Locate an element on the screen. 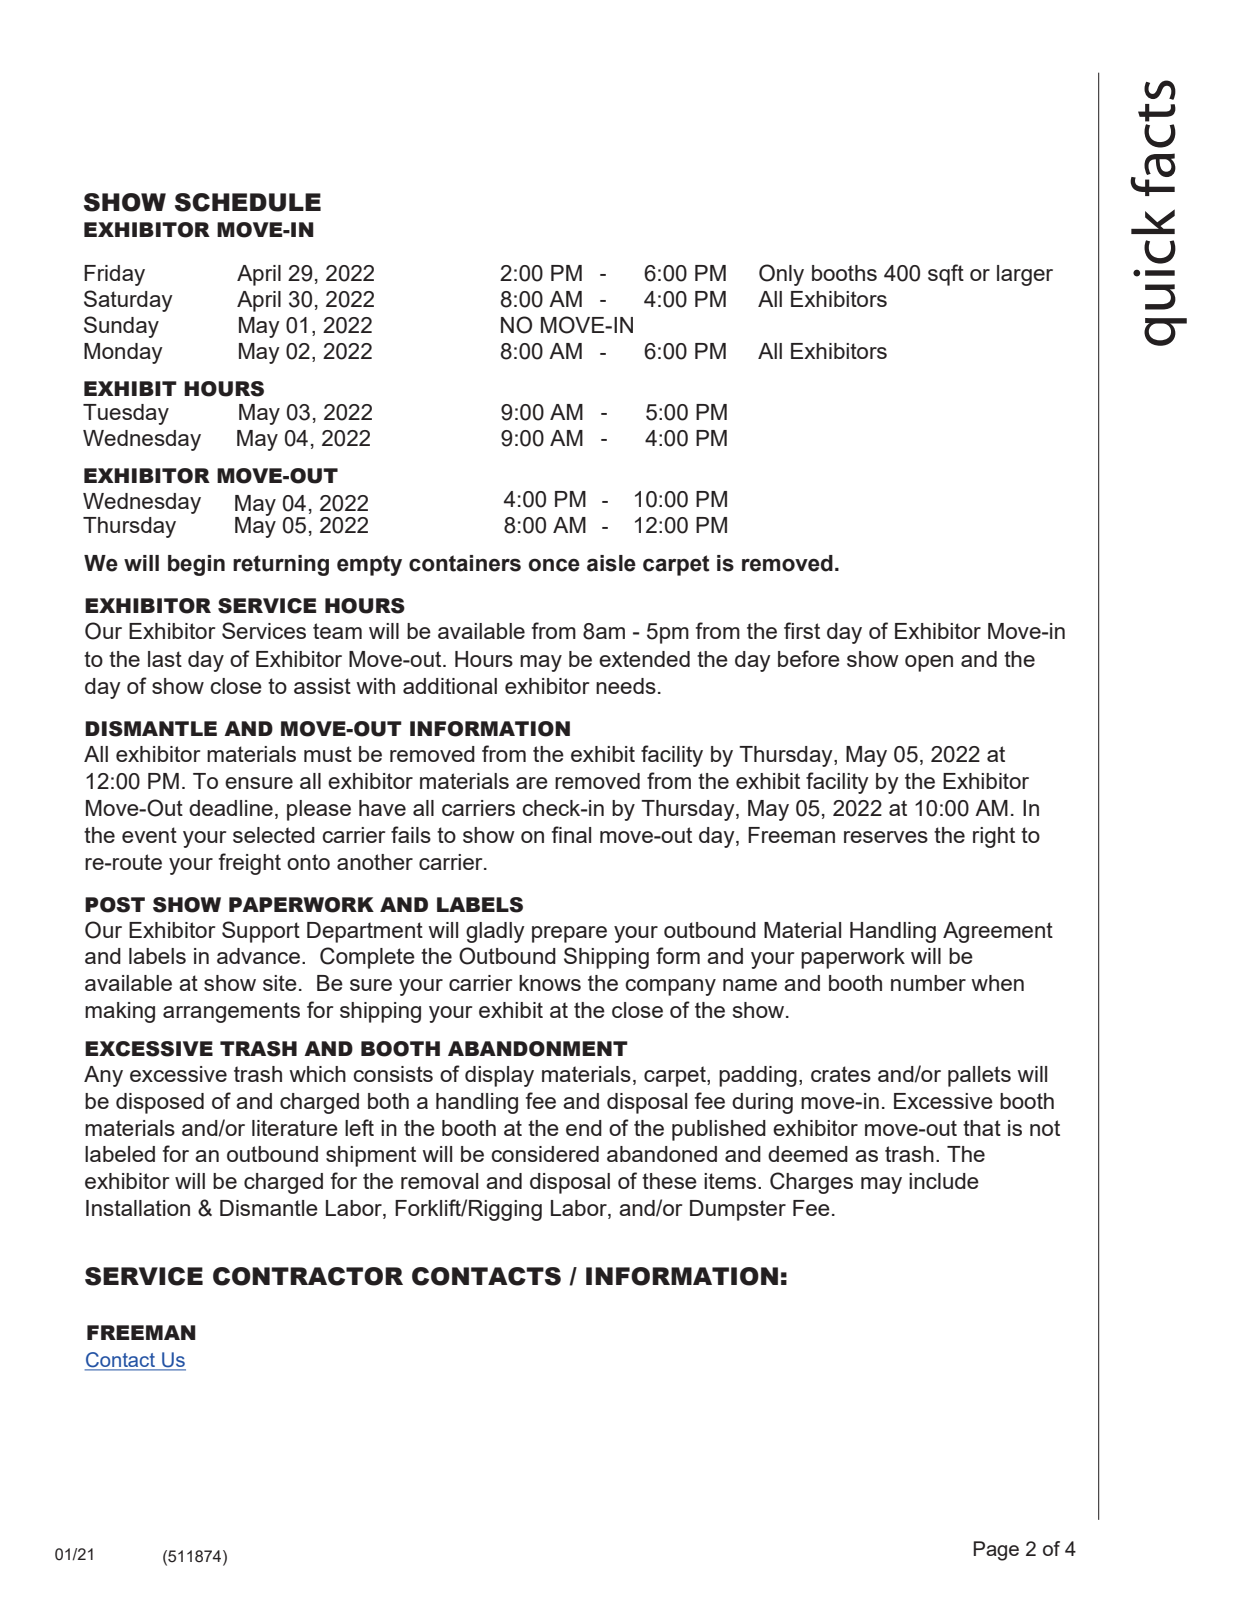 This screenshot has width=1244, height=1610. final is located at coordinates (571, 834).
